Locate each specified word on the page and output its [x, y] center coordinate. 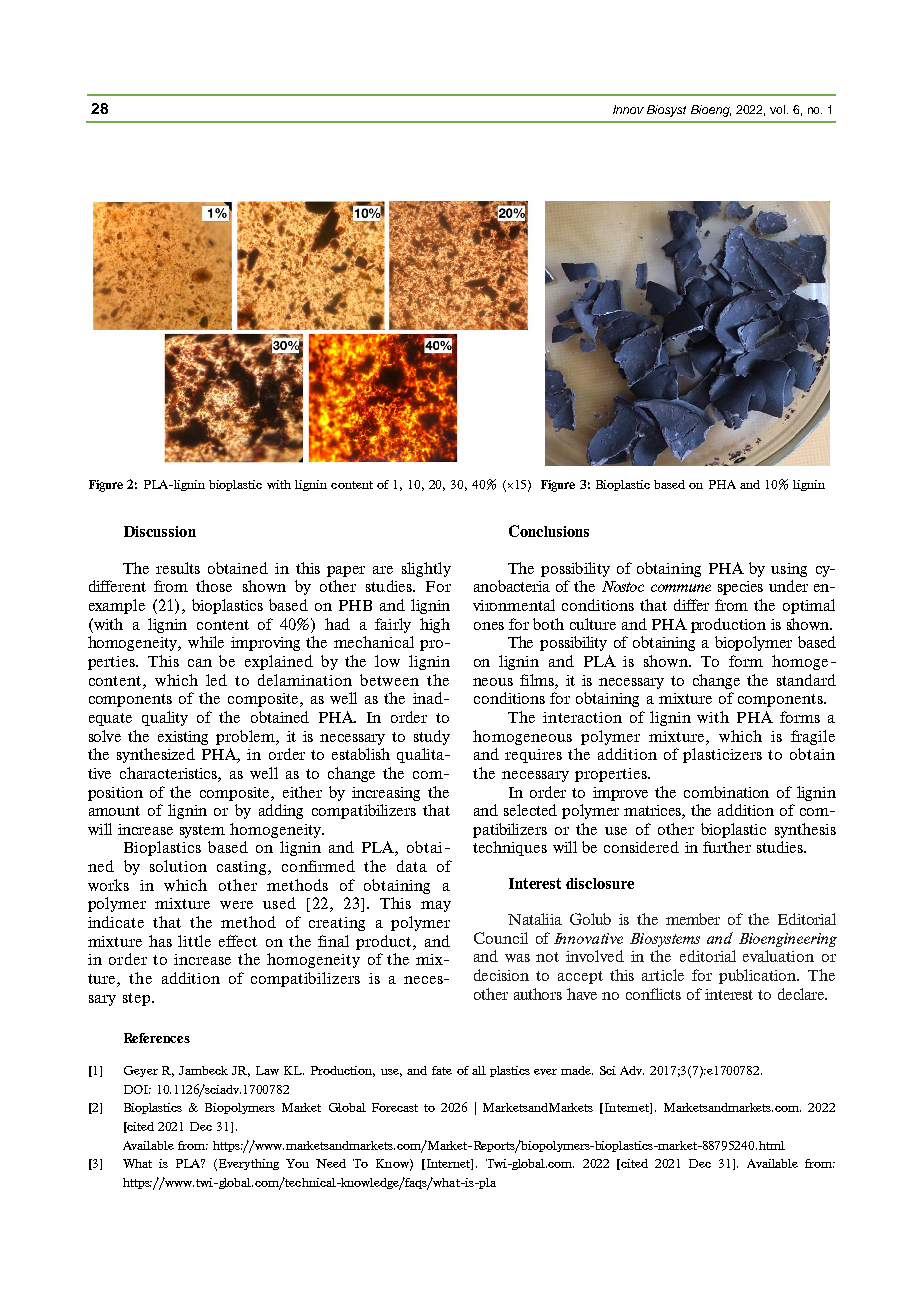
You [297, 1163]
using [789, 570]
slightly [426, 569]
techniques [510, 848]
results [178, 568]
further [727, 847]
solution [178, 866]
